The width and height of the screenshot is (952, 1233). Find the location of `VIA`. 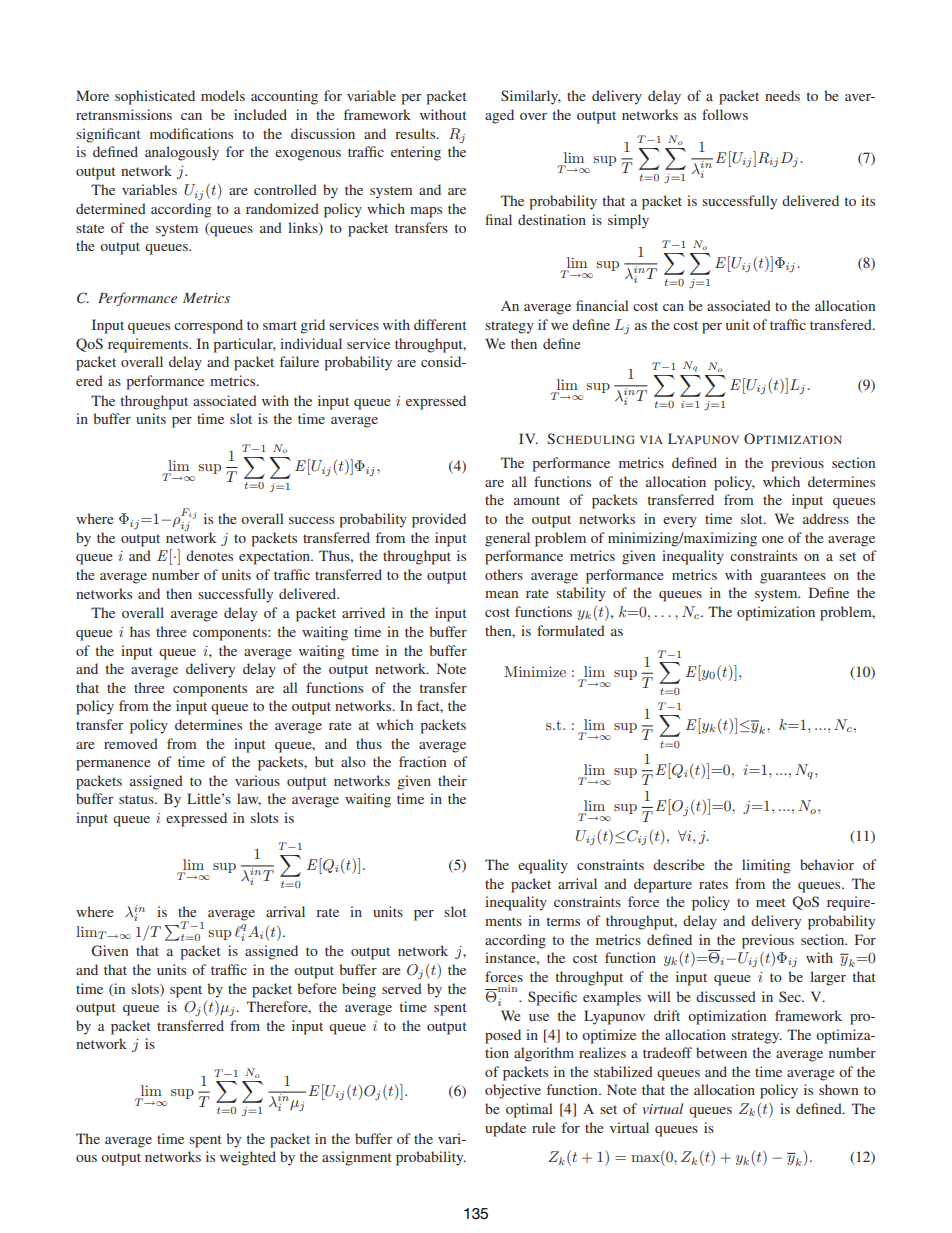

VIA is located at coordinates (651, 439).
